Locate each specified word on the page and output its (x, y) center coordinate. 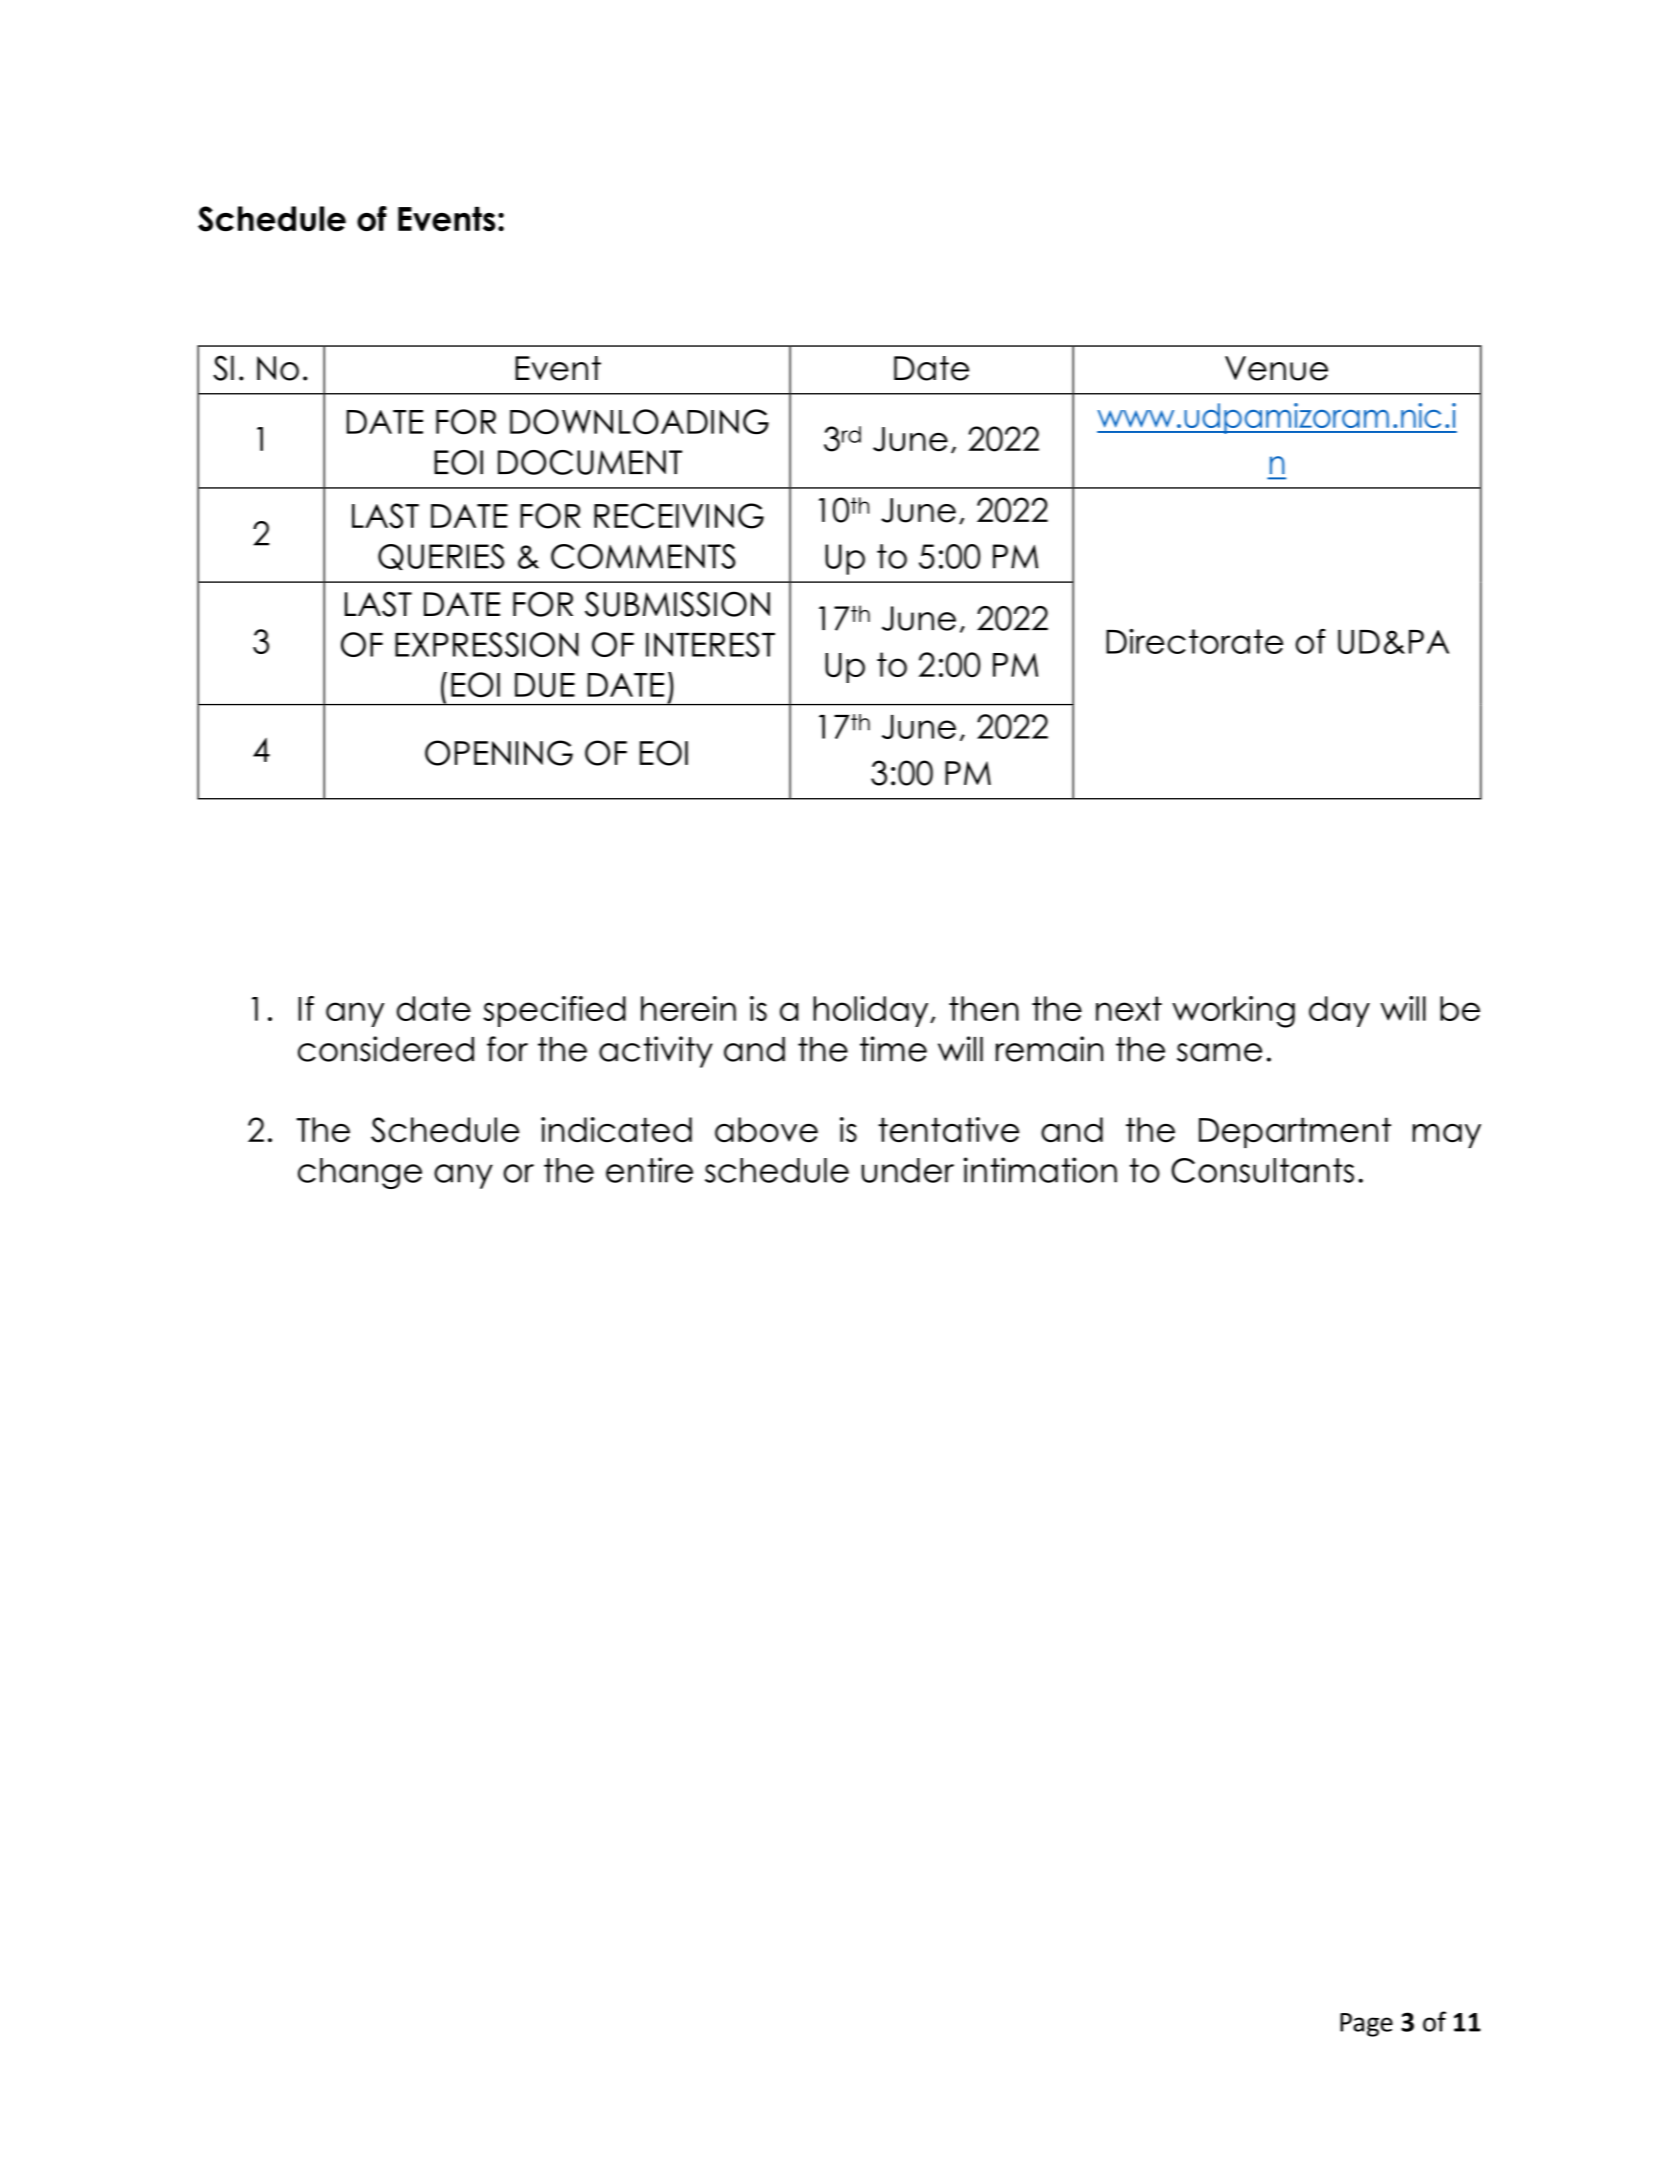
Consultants (1262, 1170)
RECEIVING (679, 516)
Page (1366, 2025)
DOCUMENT (590, 462)
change (360, 1173)
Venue (1276, 368)
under (908, 1170)
